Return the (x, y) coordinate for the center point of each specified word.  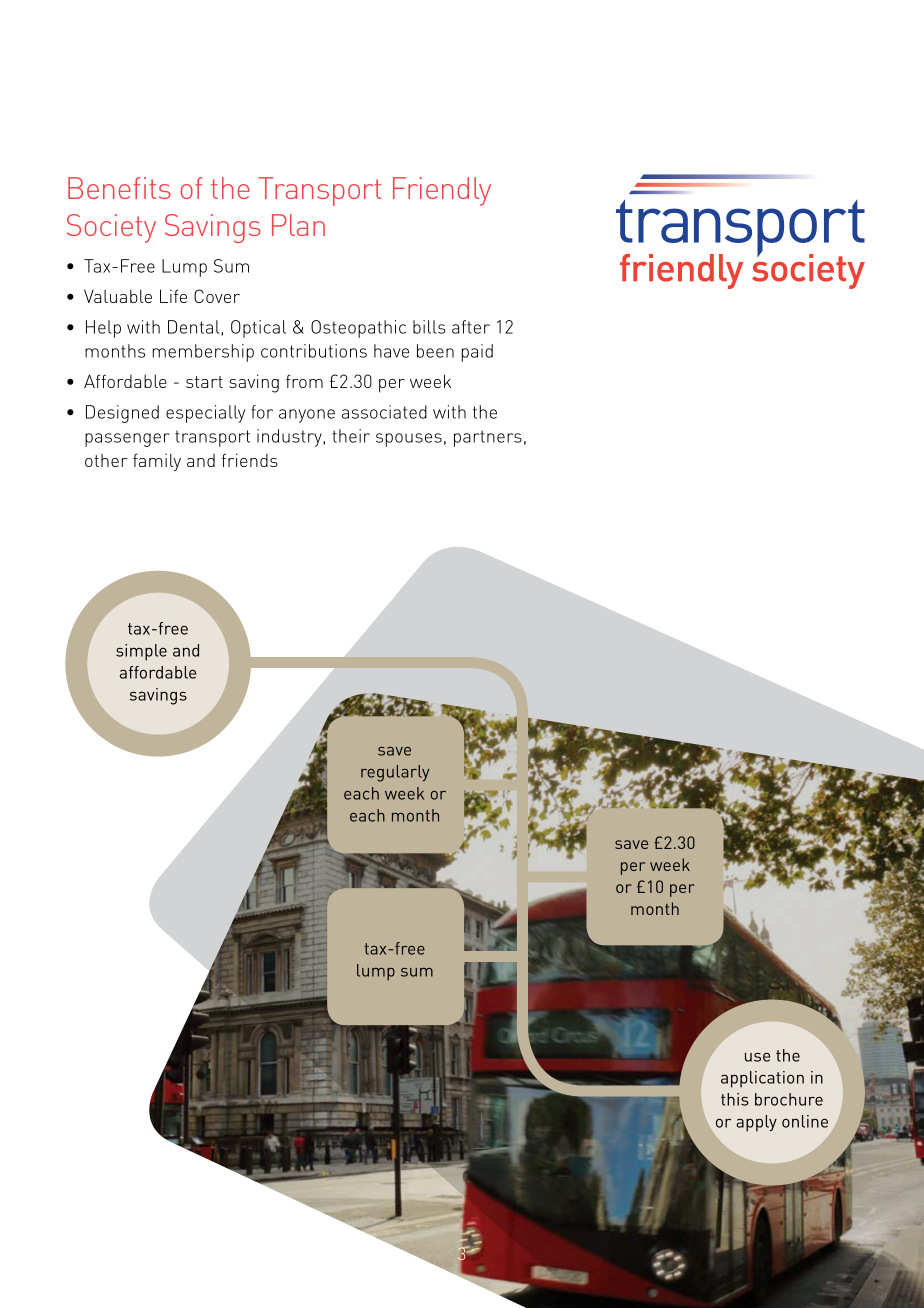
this (735, 1099)
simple (141, 652)
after (471, 327)
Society (111, 228)
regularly (395, 773)
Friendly (442, 191)
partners (488, 438)
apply (756, 1123)
